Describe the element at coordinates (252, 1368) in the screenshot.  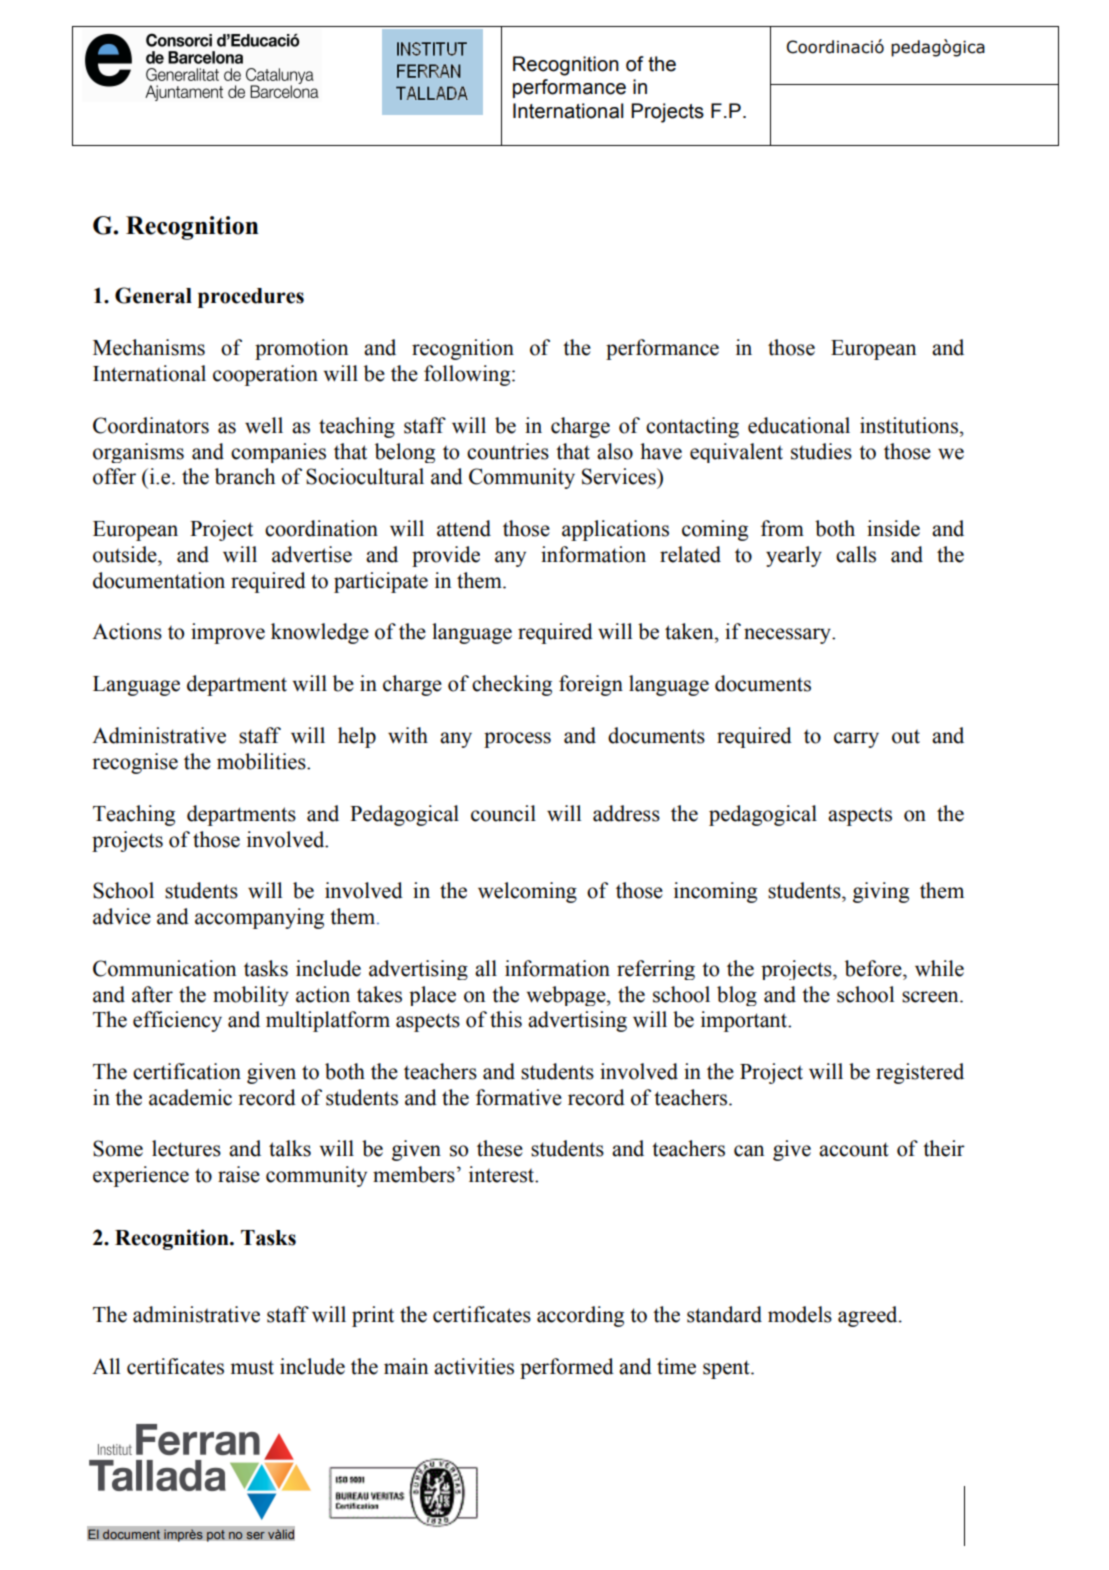
I see `must` at that location.
